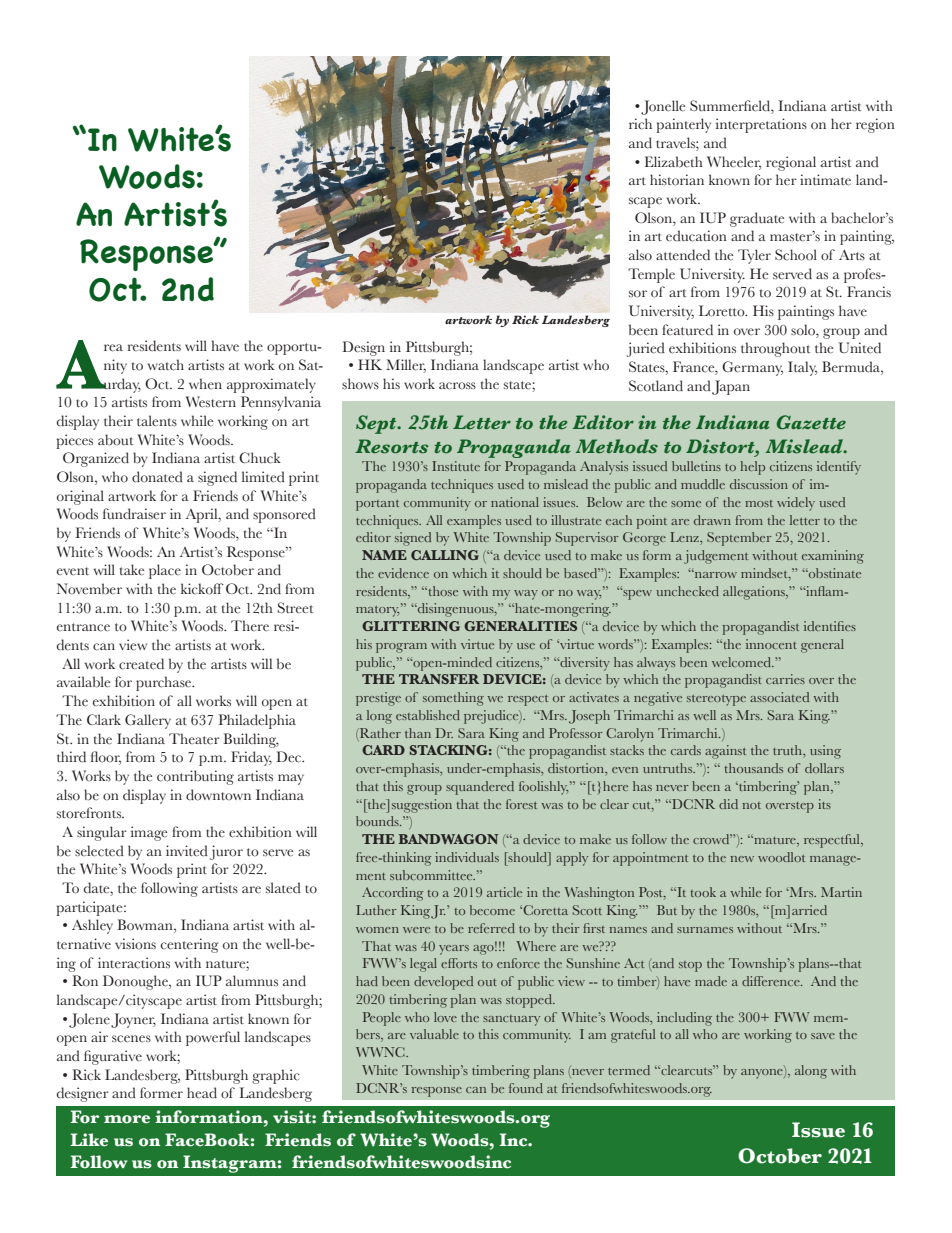 The image size is (952, 1233). What do you see at coordinates (841, 892) in the screenshot?
I see `Martin` at bounding box center [841, 892].
